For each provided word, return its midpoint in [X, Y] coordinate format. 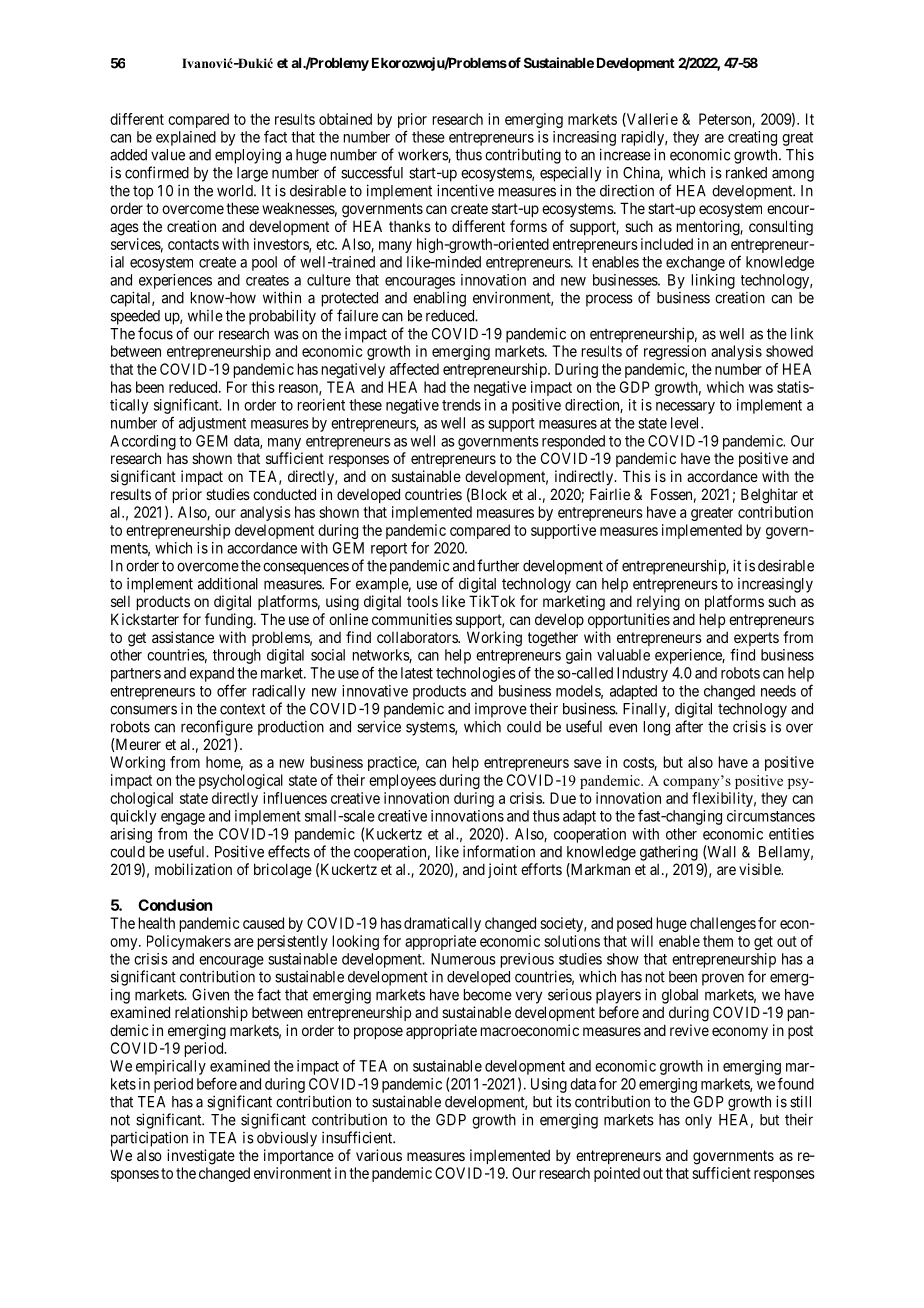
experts [756, 640]
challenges [723, 924]
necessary [685, 408]
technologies [476, 674]
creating [752, 138]
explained [186, 138]
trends [461, 405]
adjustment [212, 424]
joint [502, 870]
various [379, 1155]
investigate [201, 1157]
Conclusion [175, 905]
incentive [465, 190]
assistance [183, 637]
